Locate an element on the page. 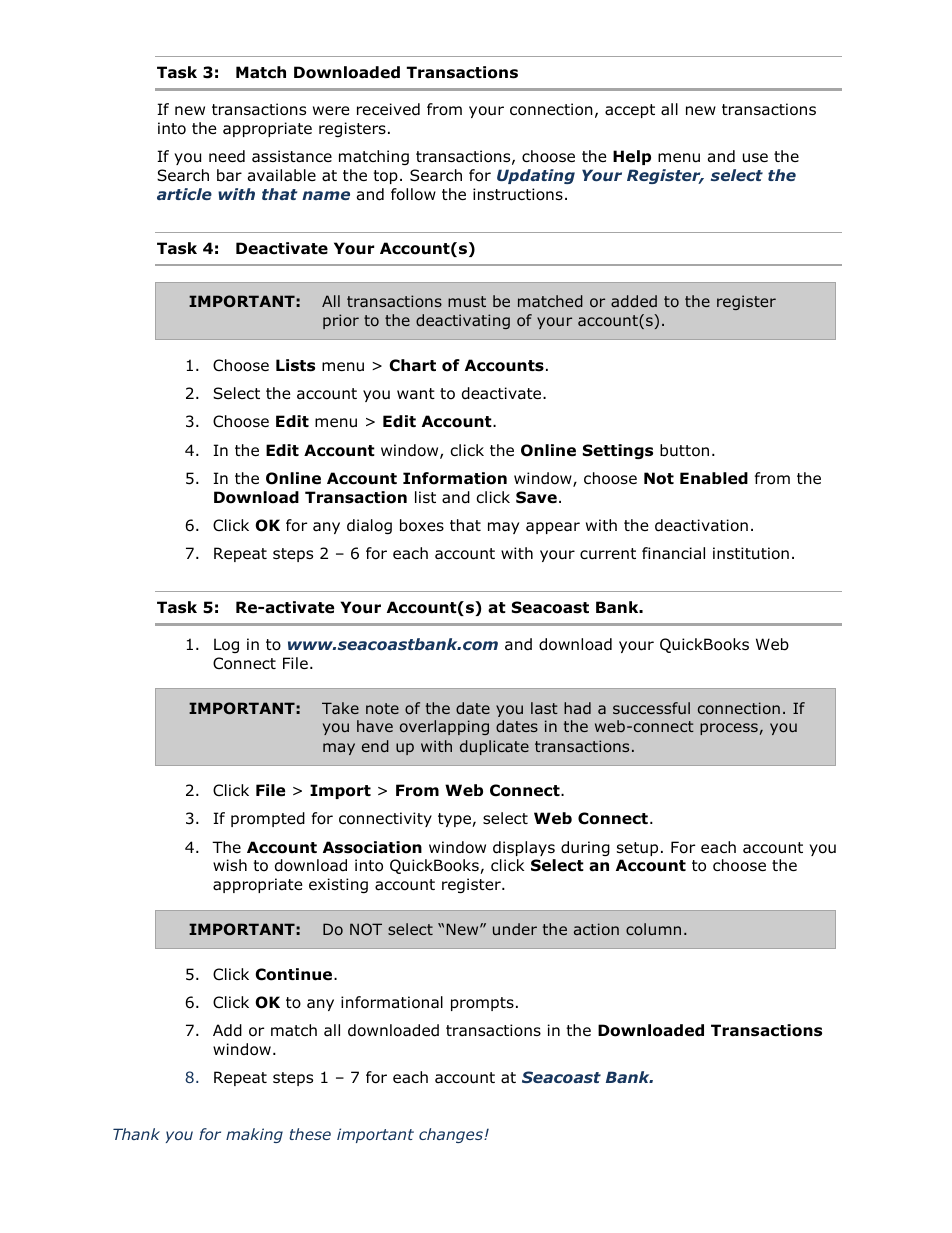  want is located at coordinates (416, 394).
